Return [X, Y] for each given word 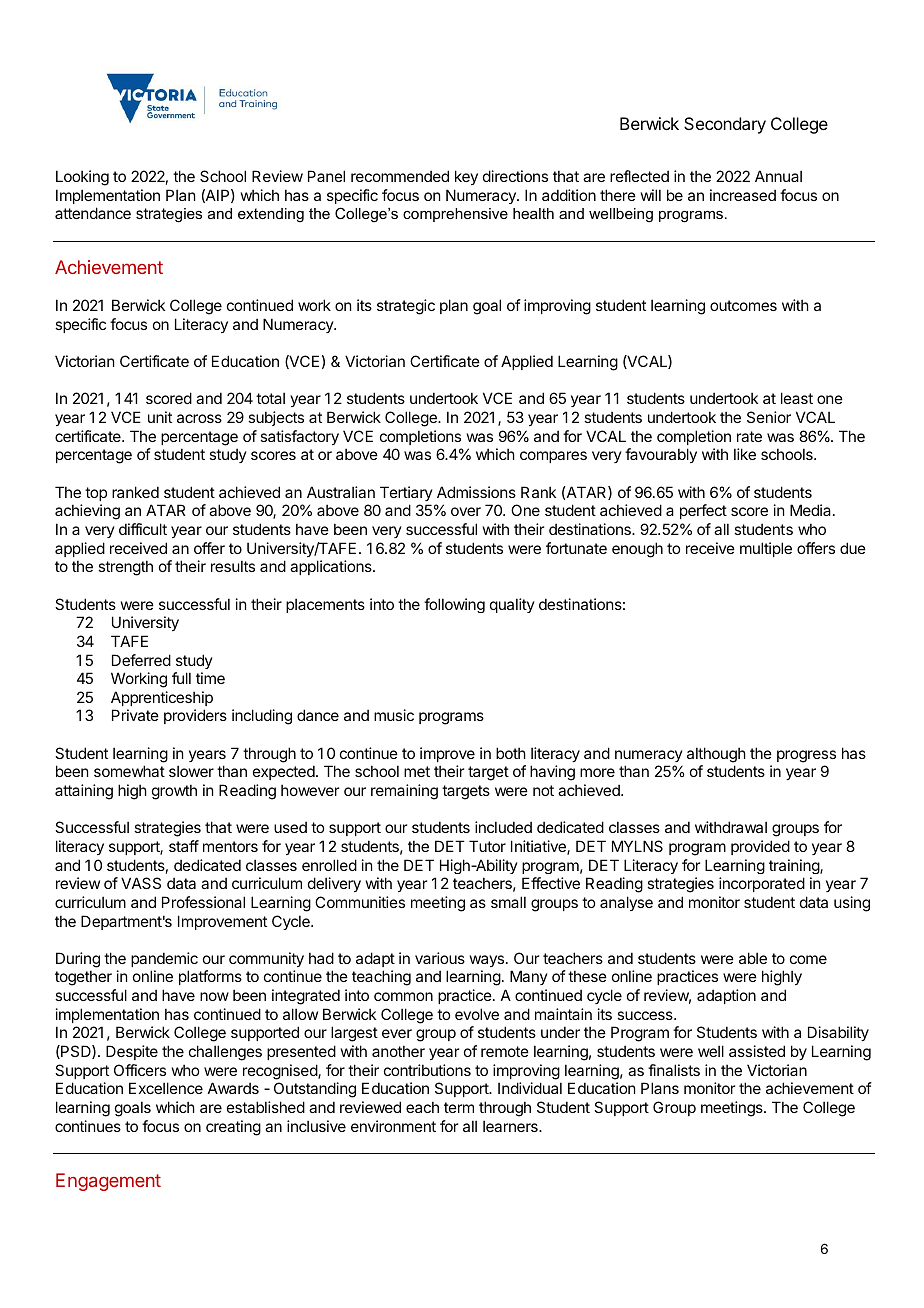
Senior [769, 417]
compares [553, 457]
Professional [203, 902]
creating [233, 1128]
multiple [766, 549]
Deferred [141, 660]
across [199, 418]
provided [760, 847]
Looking [82, 178]
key [466, 177]
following [454, 605]
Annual [778, 176]
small [508, 902]
